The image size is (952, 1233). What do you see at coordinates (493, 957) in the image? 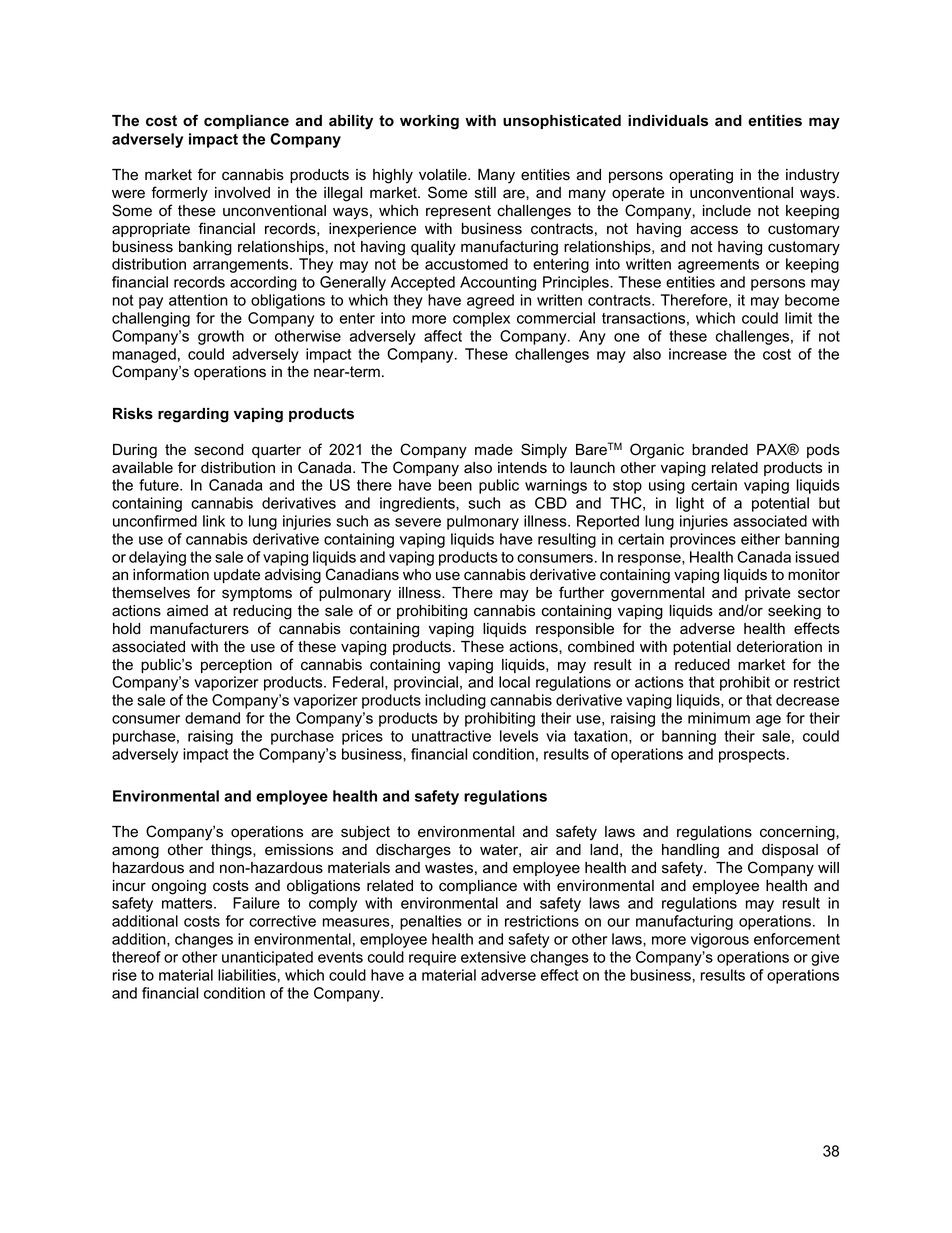
I see `extensive` at bounding box center [493, 957].
